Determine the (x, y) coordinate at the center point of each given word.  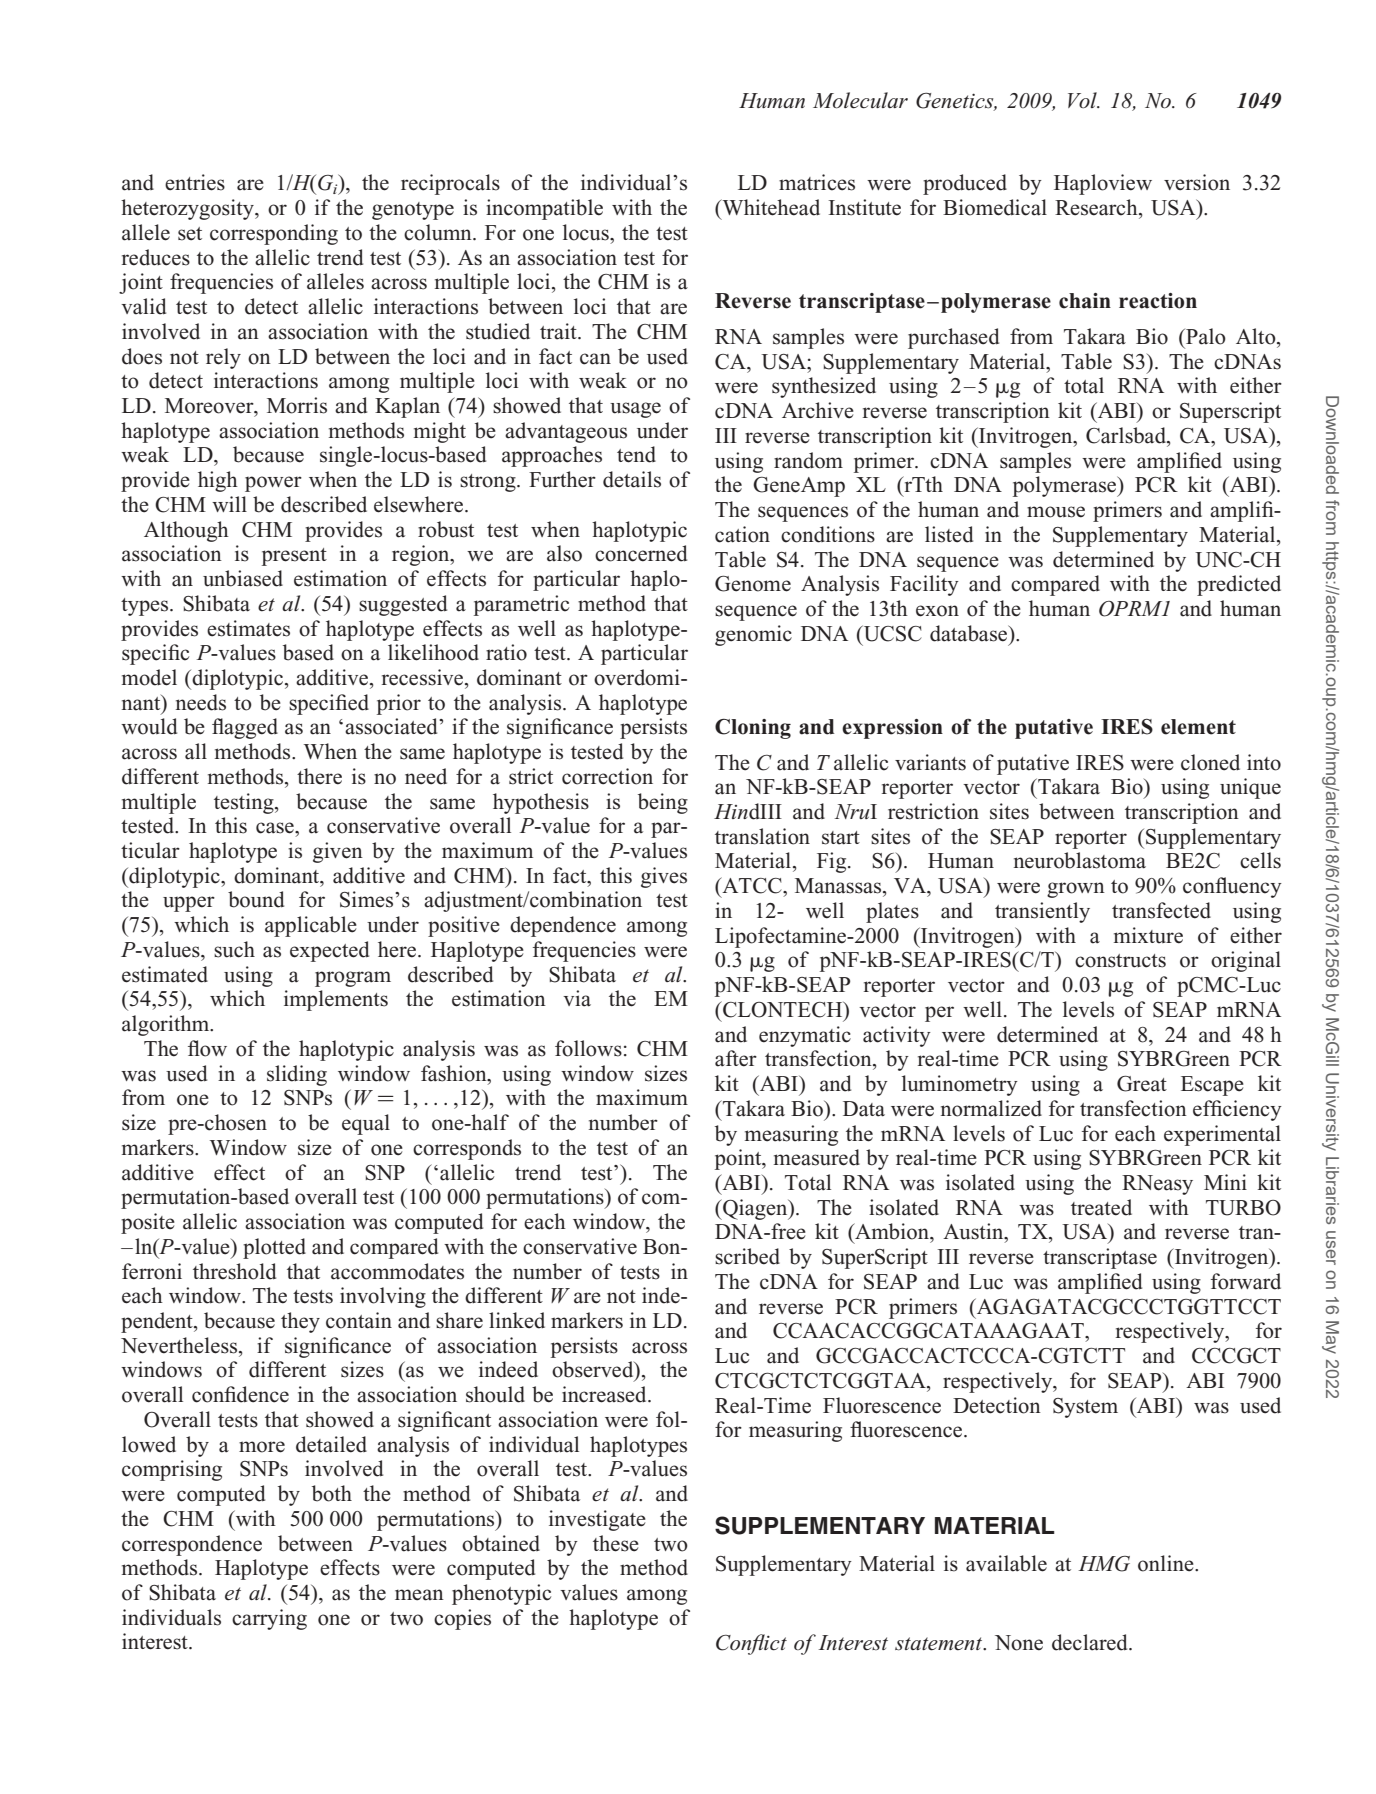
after (736, 1058)
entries (195, 182)
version (1197, 182)
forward (1246, 1281)
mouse (1056, 512)
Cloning (753, 729)
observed (594, 1370)
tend (636, 454)
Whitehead (770, 207)
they (300, 1322)
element (1198, 727)
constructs (1120, 961)
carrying (269, 1619)
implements (336, 1000)
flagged (245, 728)
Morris (297, 405)
